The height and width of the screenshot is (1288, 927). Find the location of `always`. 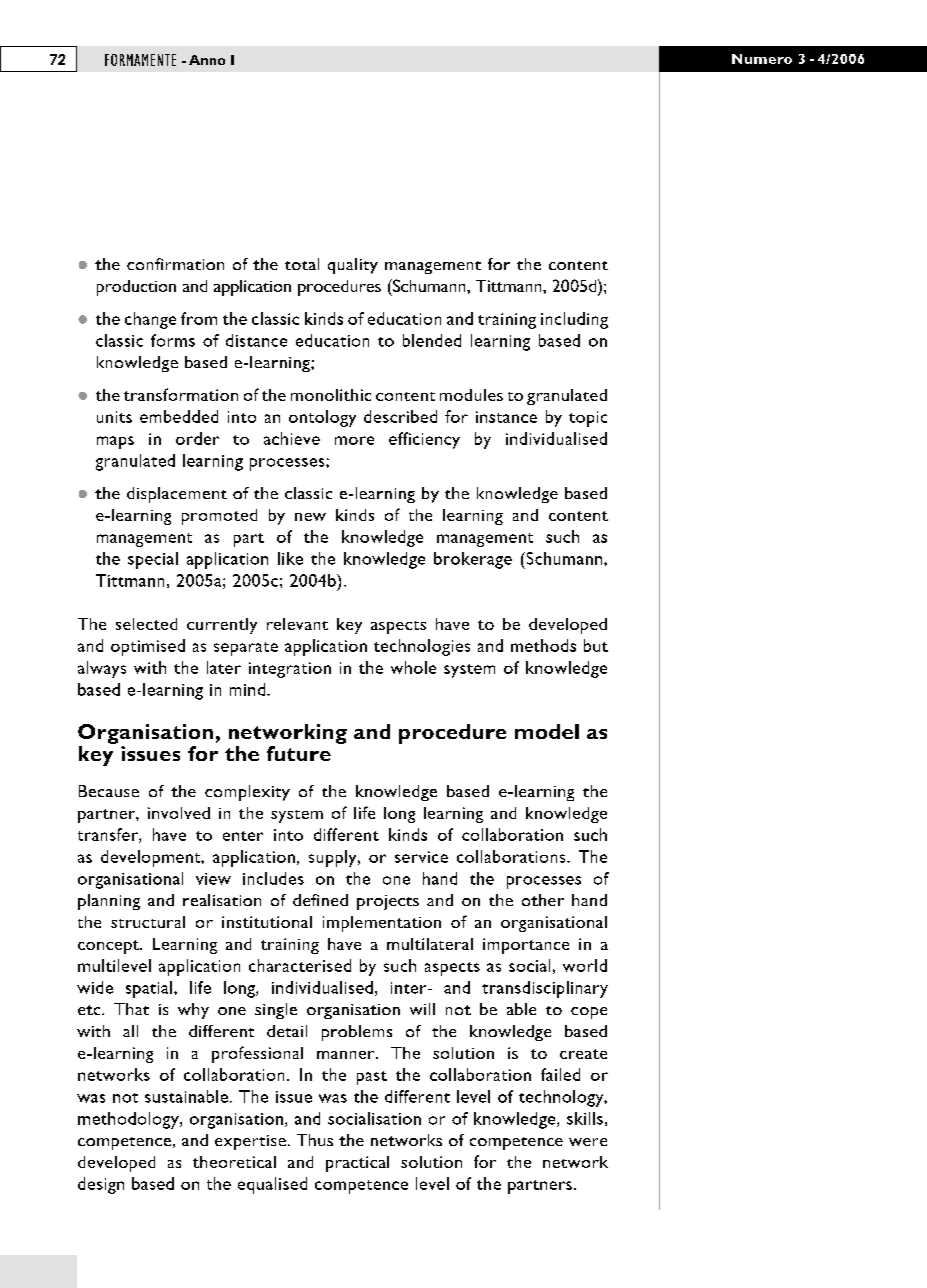

always is located at coordinates (102, 669).
